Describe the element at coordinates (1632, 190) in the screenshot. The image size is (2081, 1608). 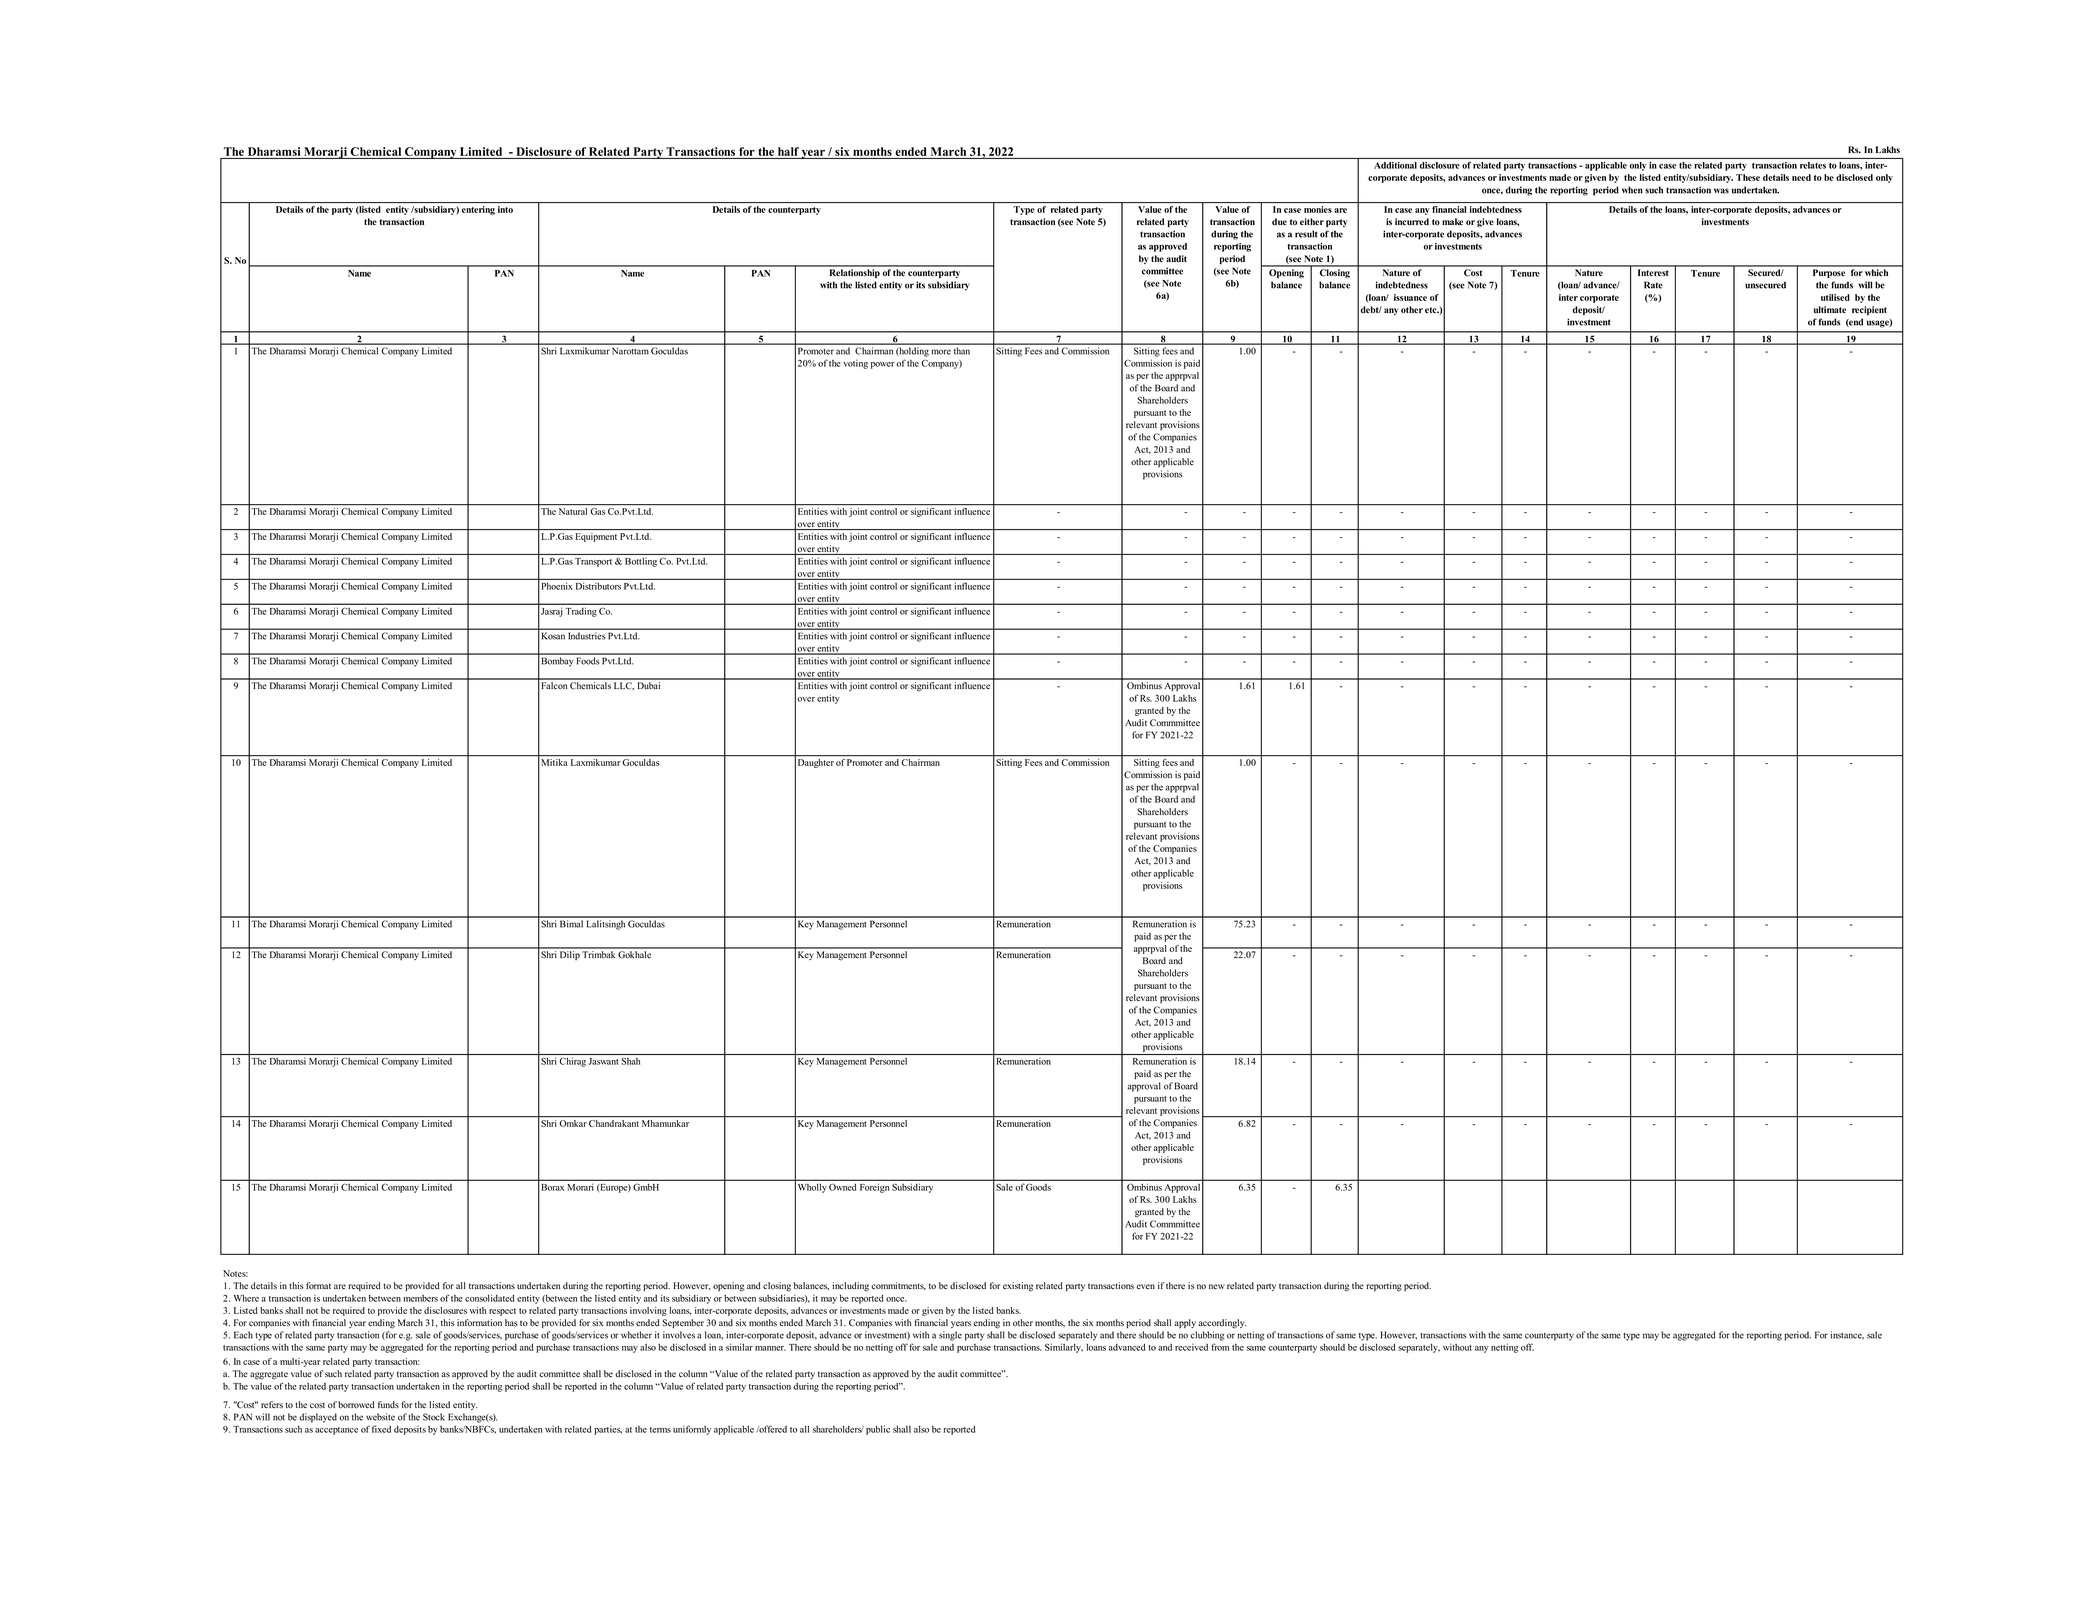
I see `when` at that location.
